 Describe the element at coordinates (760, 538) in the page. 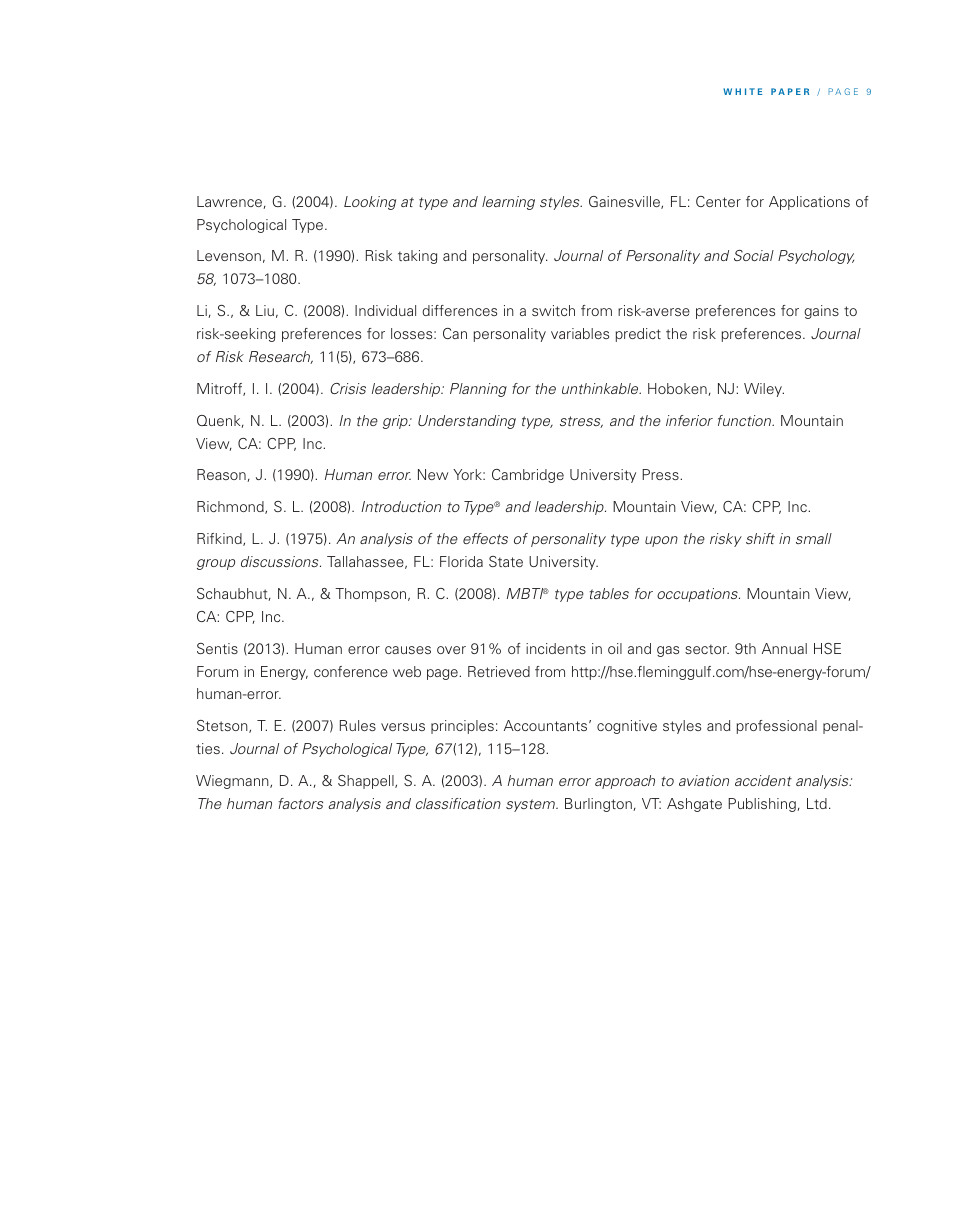

I see `shift` at that location.
